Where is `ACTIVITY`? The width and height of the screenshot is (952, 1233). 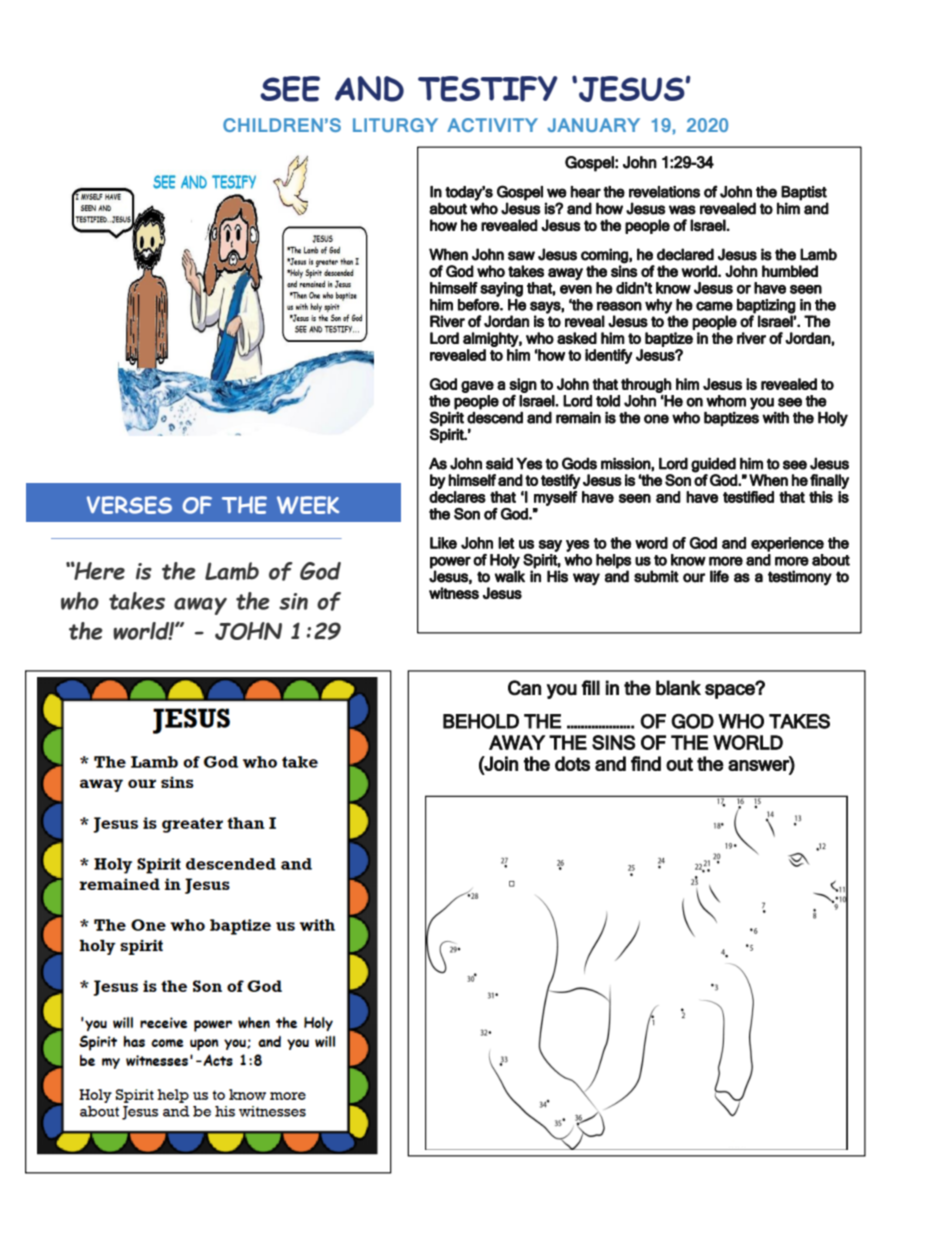 ACTIVITY is located at coordinates (492, 125).
